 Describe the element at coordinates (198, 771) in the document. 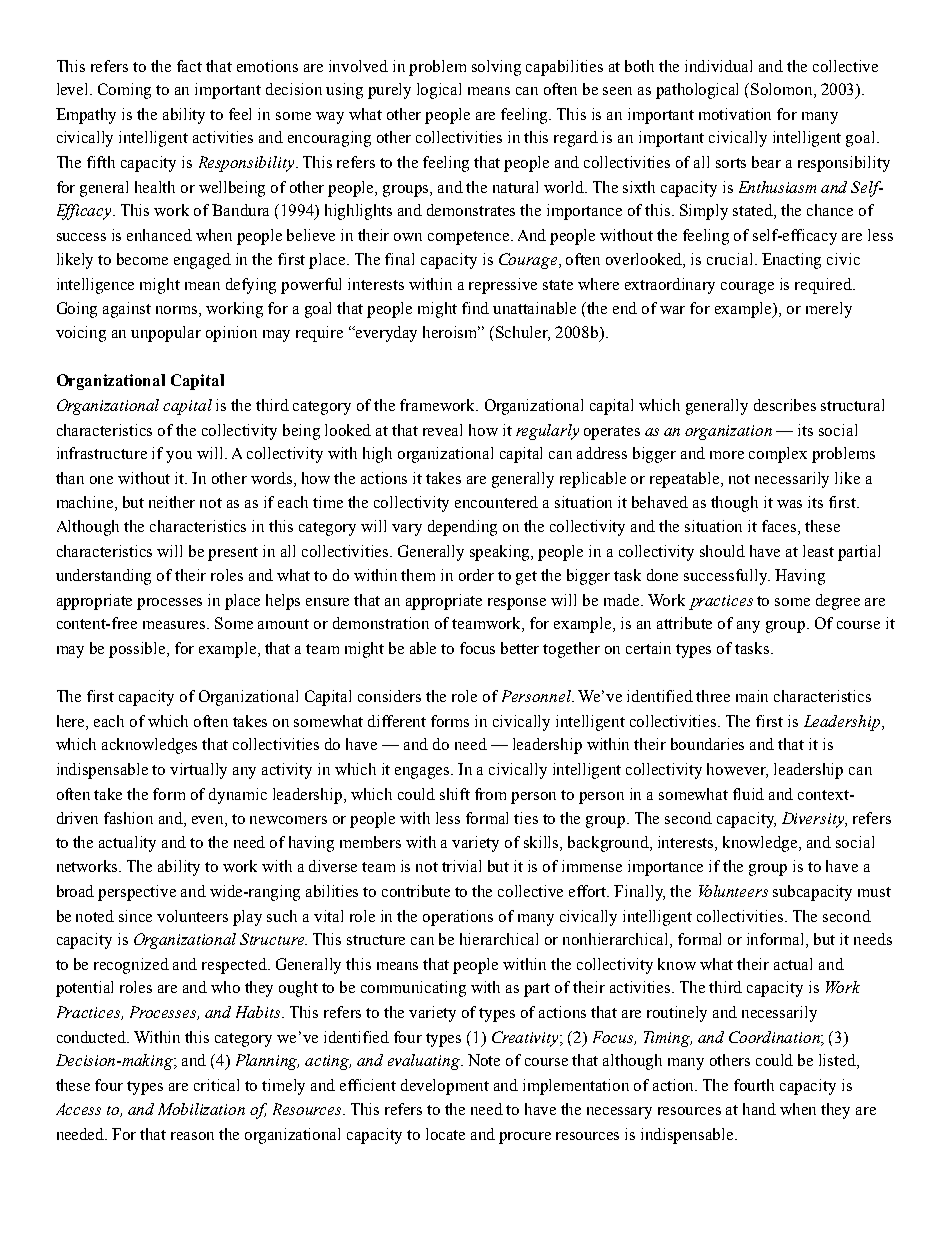

I see `virtually` at that location.
